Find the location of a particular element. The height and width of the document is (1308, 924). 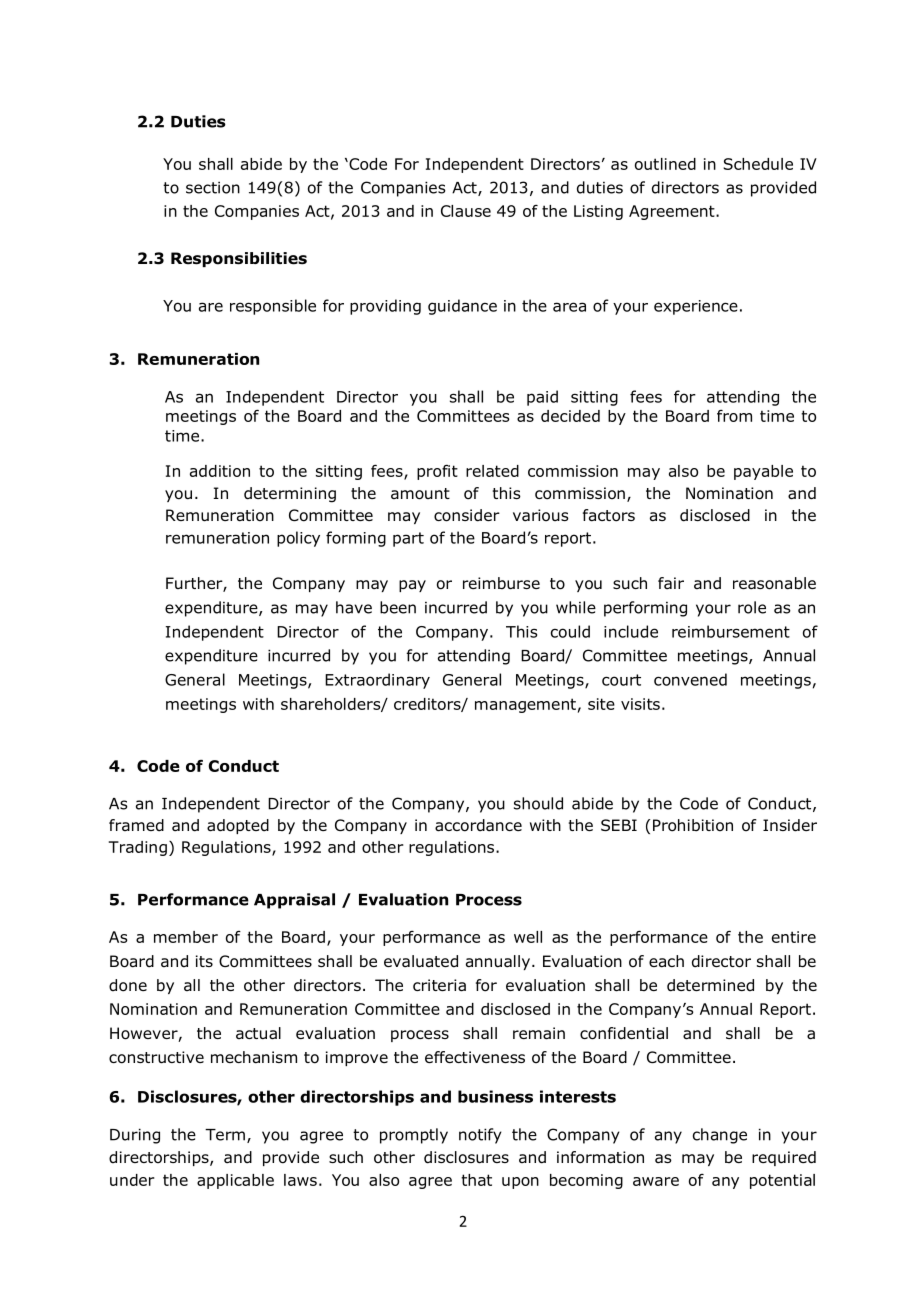

accordance is located at coordinates (478, 825).
